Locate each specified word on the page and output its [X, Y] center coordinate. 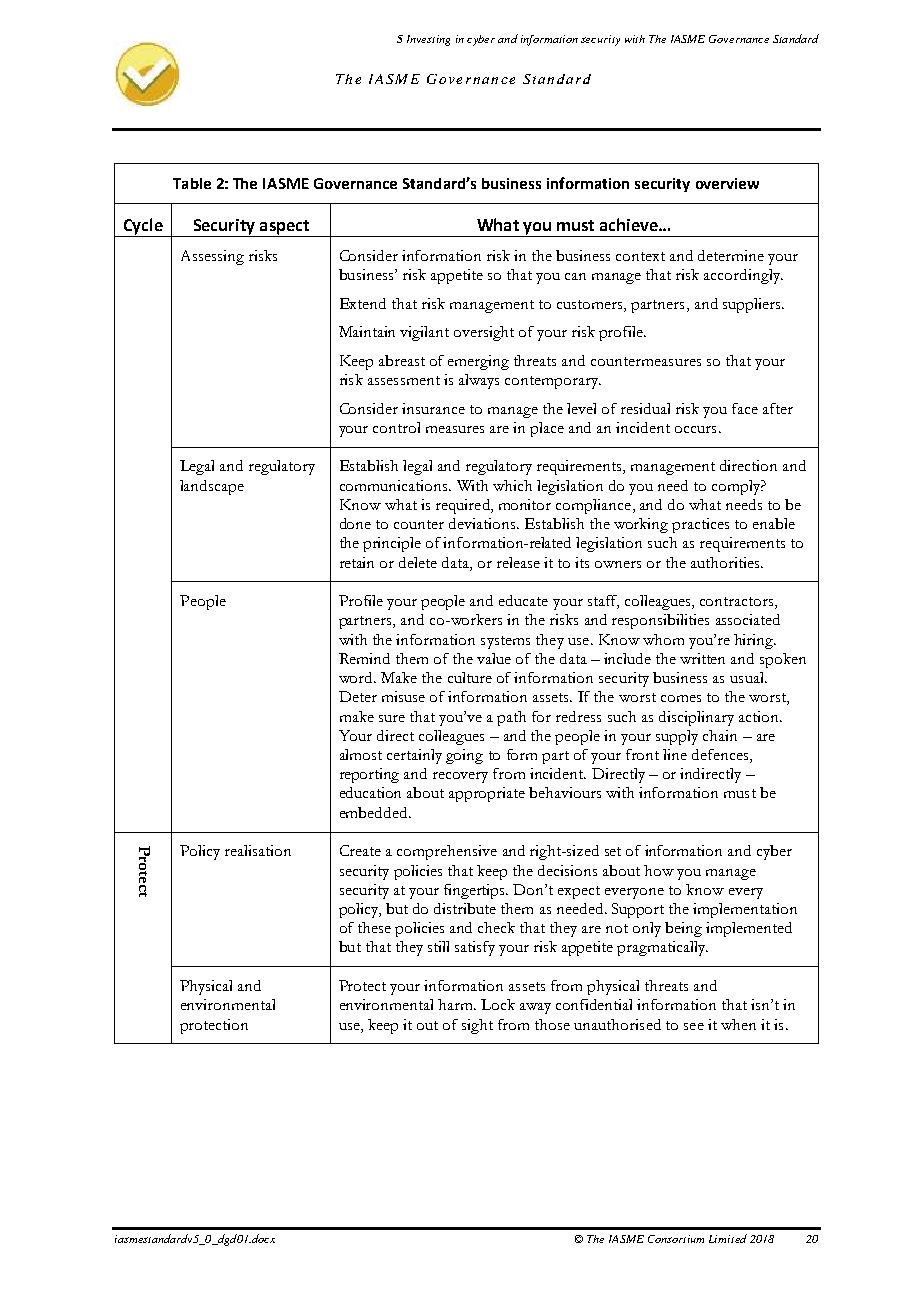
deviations [483, 523]
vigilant [424, 333]
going [464, 756]
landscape [212, 487]
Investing [428, 40]
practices [700, 525]
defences [721, 756]
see [694, 1026]
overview [727, 183]
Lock [498, 1004]
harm [456, 1004]
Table [192, 183]
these [374, 927]
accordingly [743, 276]
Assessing [212, 257]
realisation [258, 850]
